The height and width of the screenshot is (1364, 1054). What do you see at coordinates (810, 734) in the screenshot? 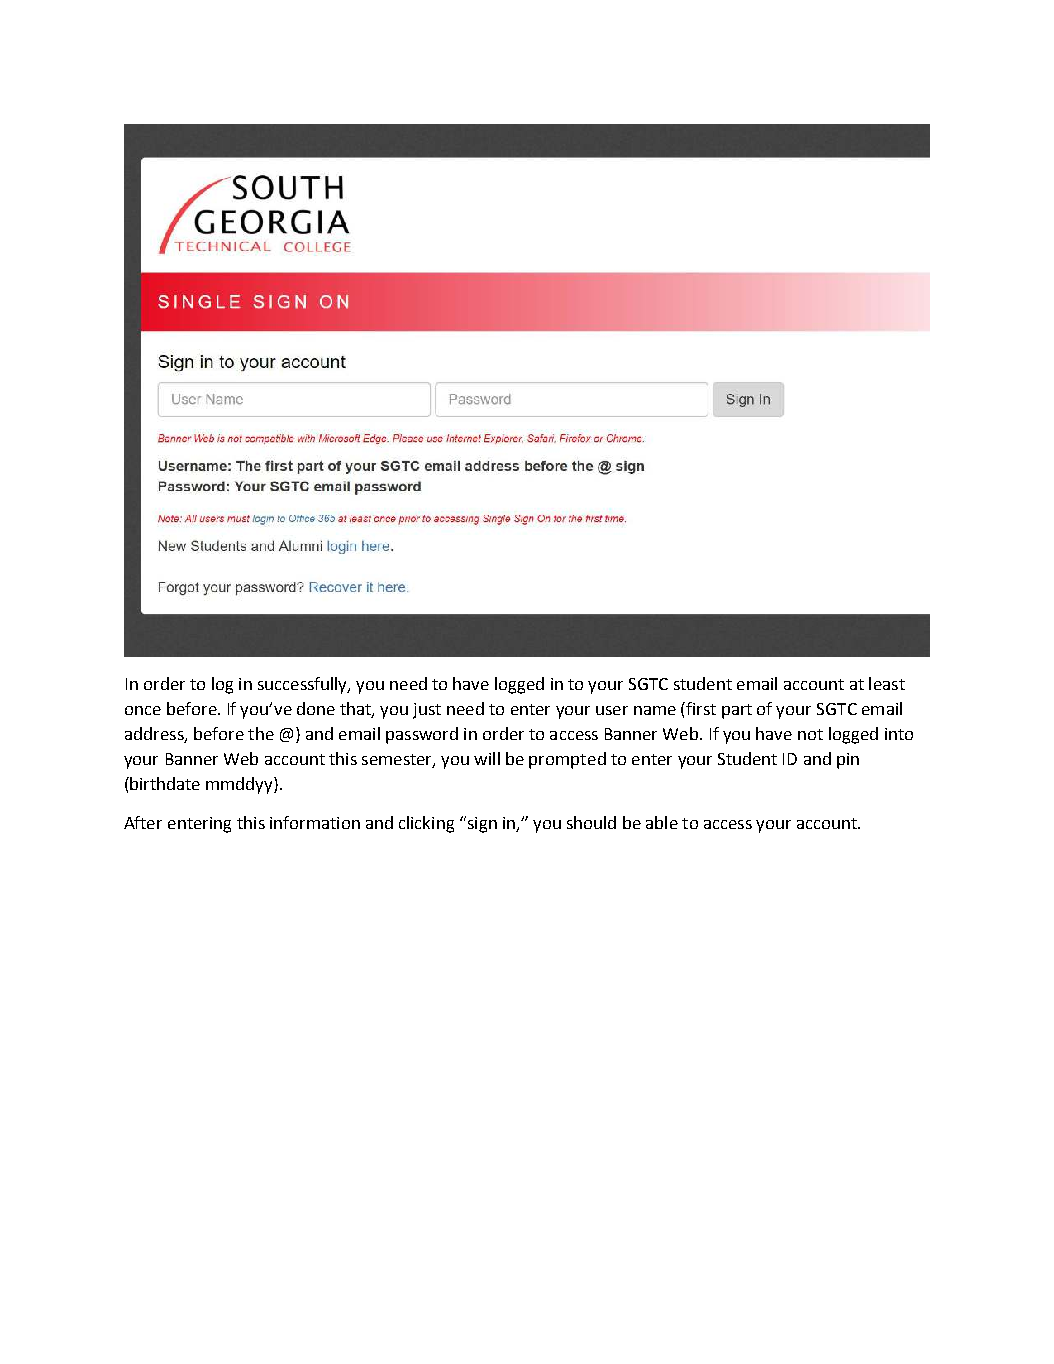
I see `not` at bounding box center [810, 734].
